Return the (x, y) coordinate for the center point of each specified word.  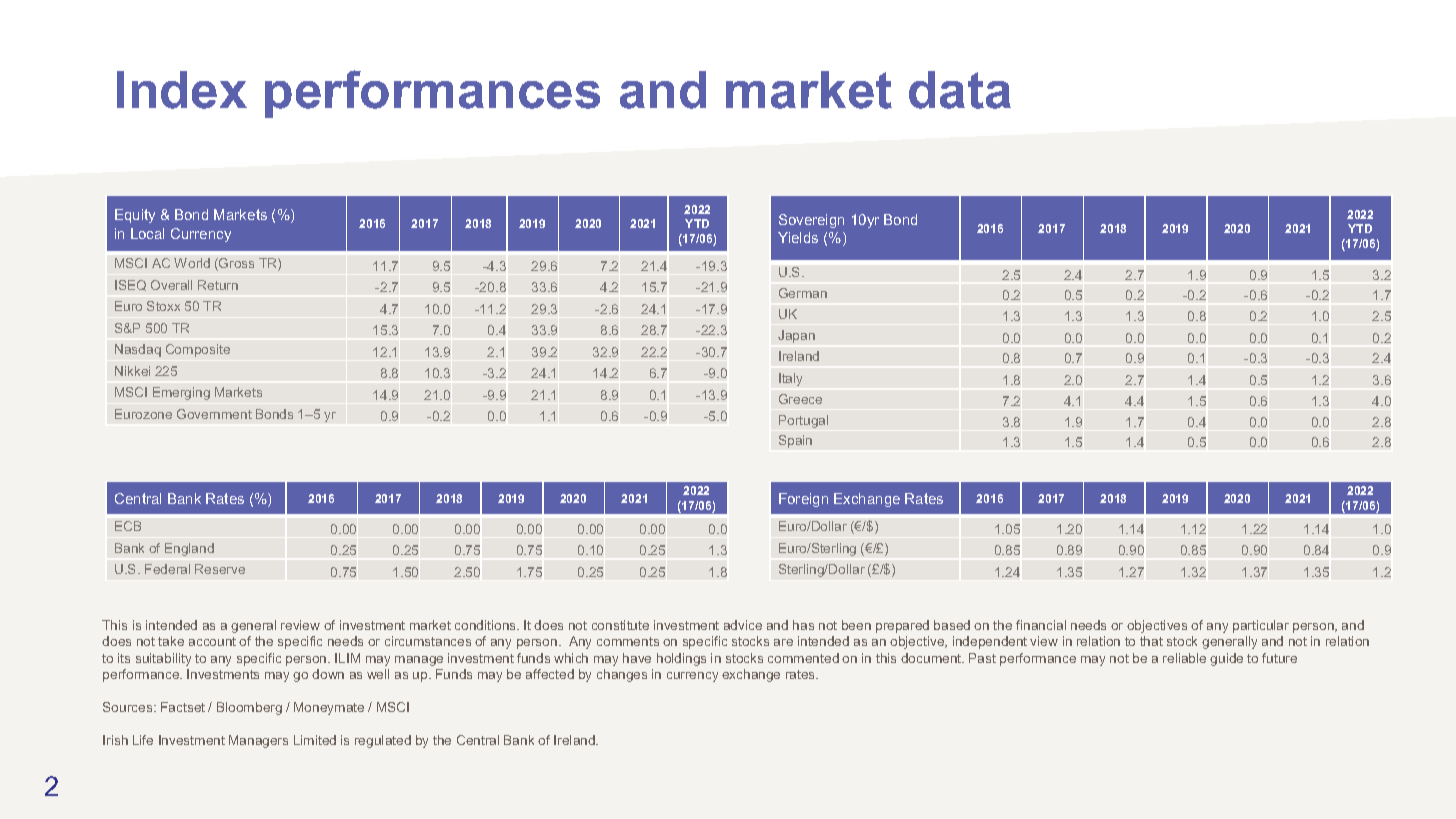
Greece (800, 399)
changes (622, 675)
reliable (1184, 658)
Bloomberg (249, 708)
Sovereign (811, 221)
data (960, 90)
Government (214, 414)
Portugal (803, 421)
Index (182, 90)
